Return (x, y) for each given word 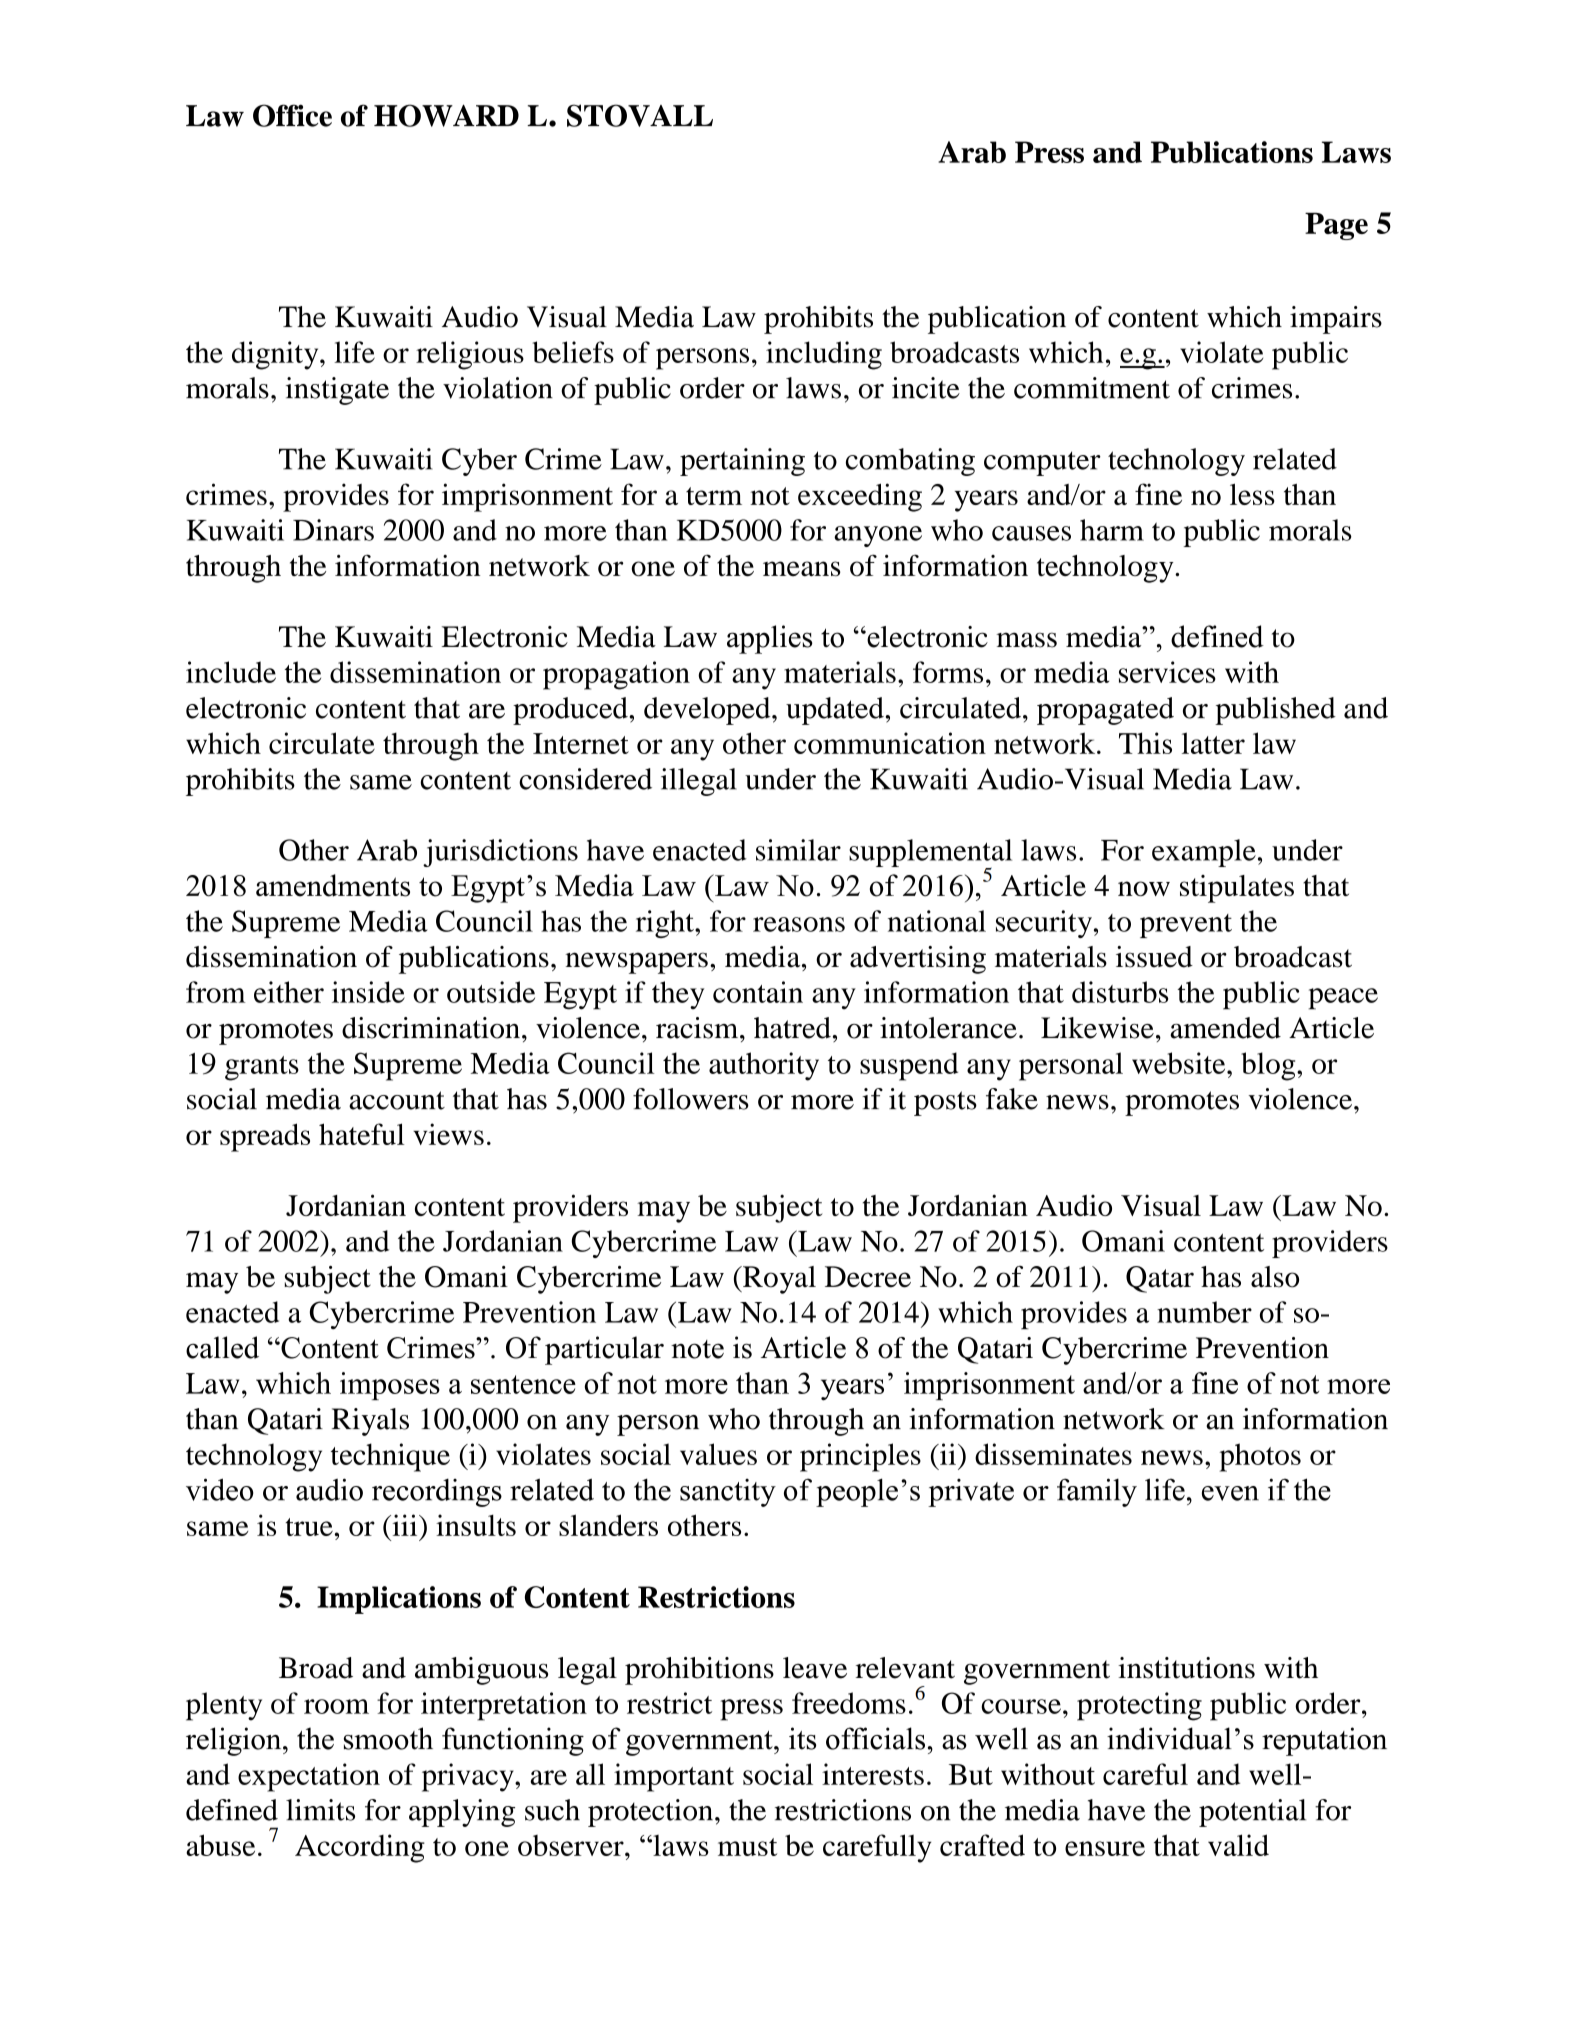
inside (368, 992)
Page (1336, 226)
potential (1252, 1813)
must (747, 1847)
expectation (309, 1777)
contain (758, 992)
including (824, 355)
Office (292, 115)
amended (1225, 1028)
